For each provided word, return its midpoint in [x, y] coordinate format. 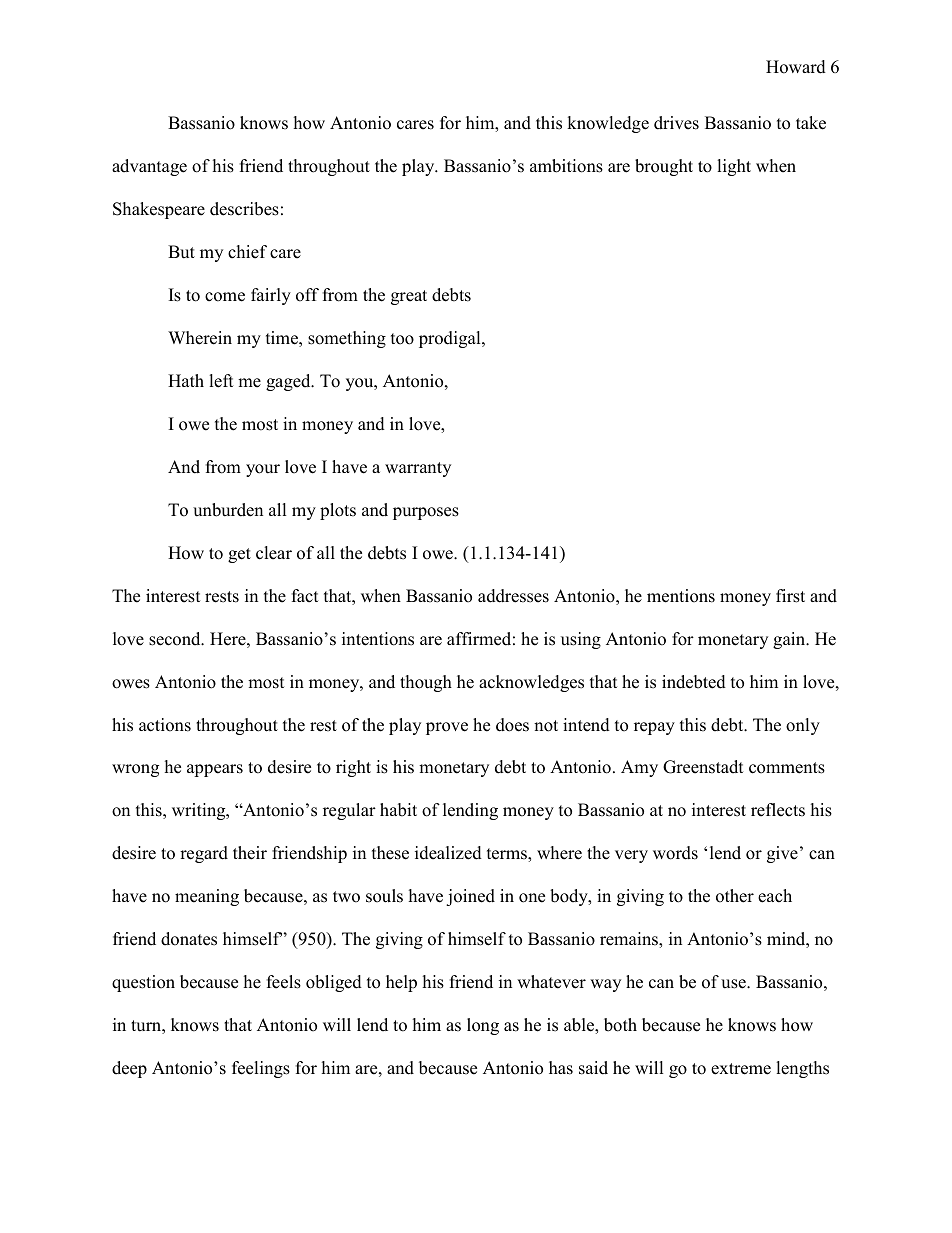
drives [676, 123]
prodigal [451, 339]
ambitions [566, 166]
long [483, 1026]
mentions [681, 596]
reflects [778, 810]
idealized [448, 853]
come [225, 297]
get [239, 555]
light [734, 167]
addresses [513, 596]
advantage [149, 167]
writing [200, 811]
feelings [261, 1069]
